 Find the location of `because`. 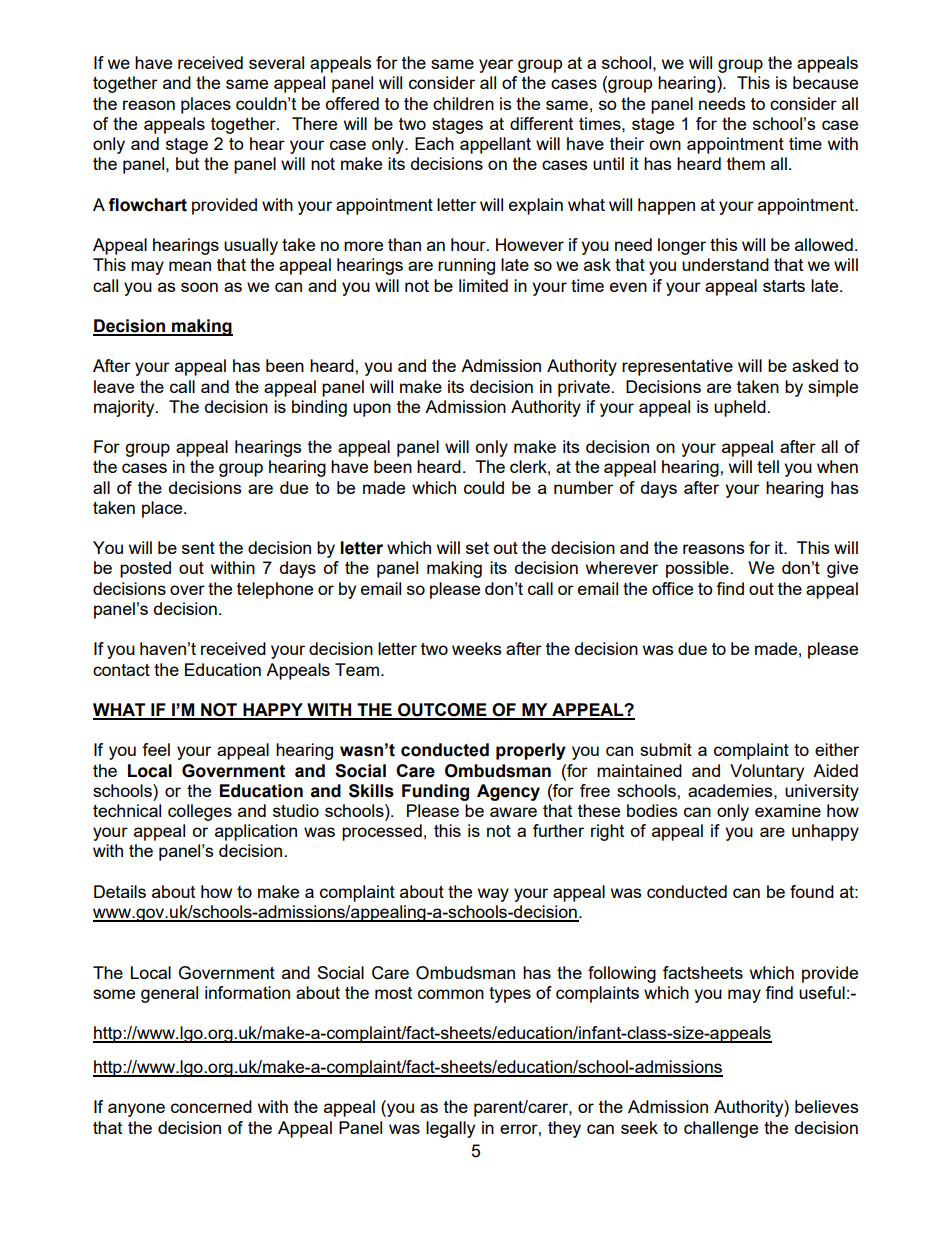

because is located at coordinates (825, 82).
